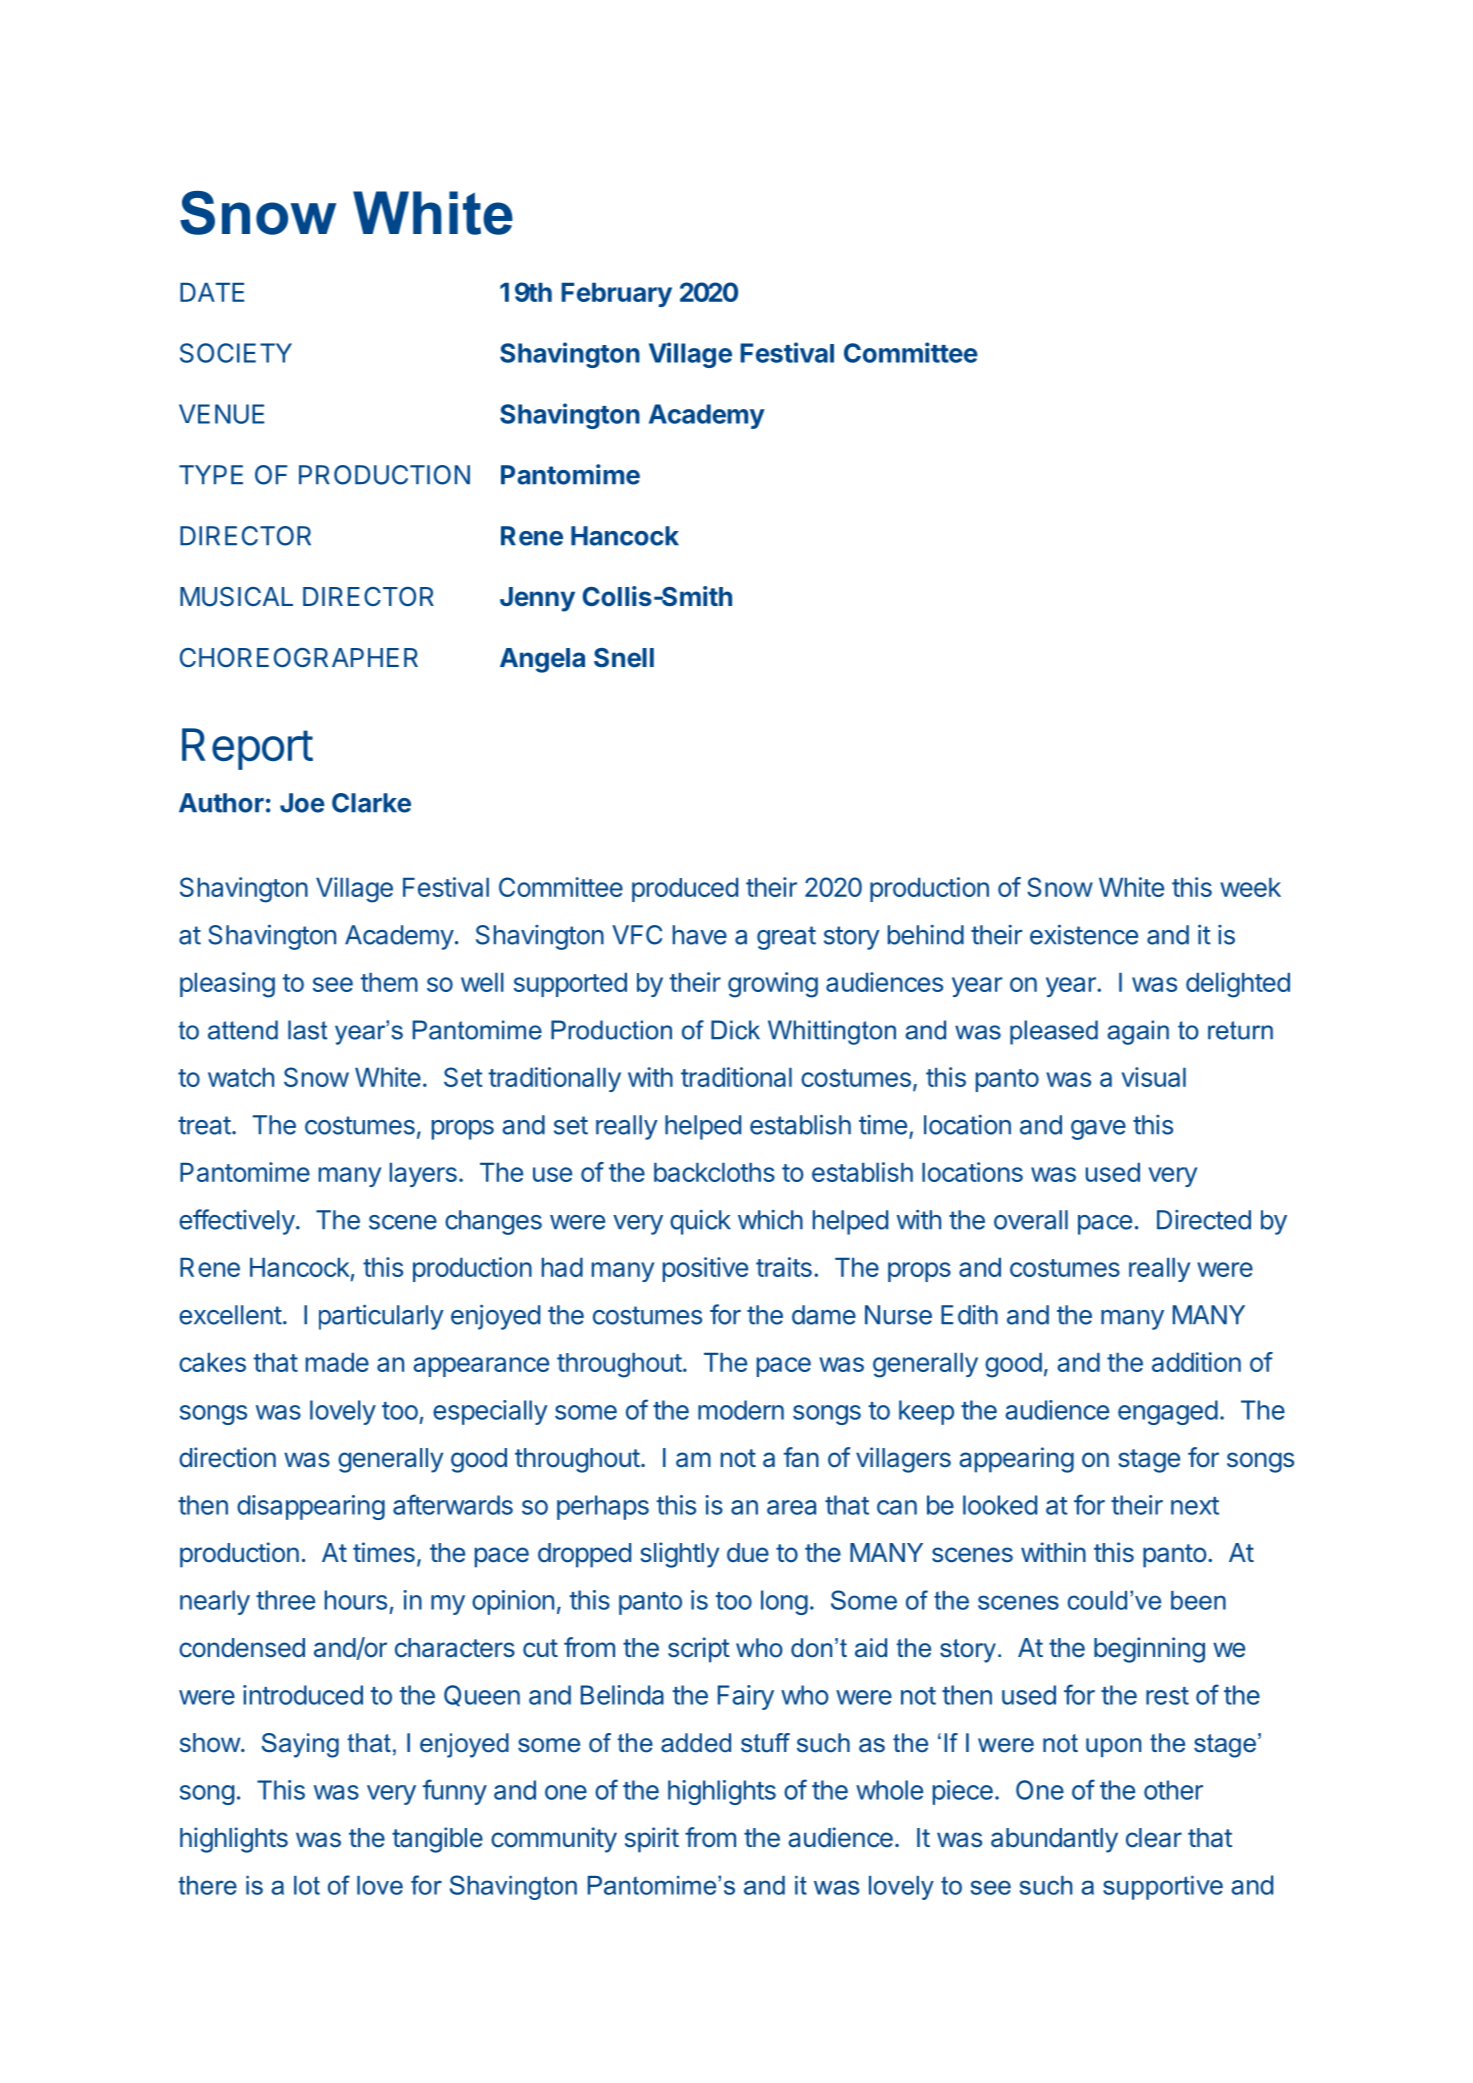 This screenshot has height=2083, width=1473. What do you see at coordinates (652, 1840) in the screenshot?
I see `spirit` at bounding box center [652, 1840].
